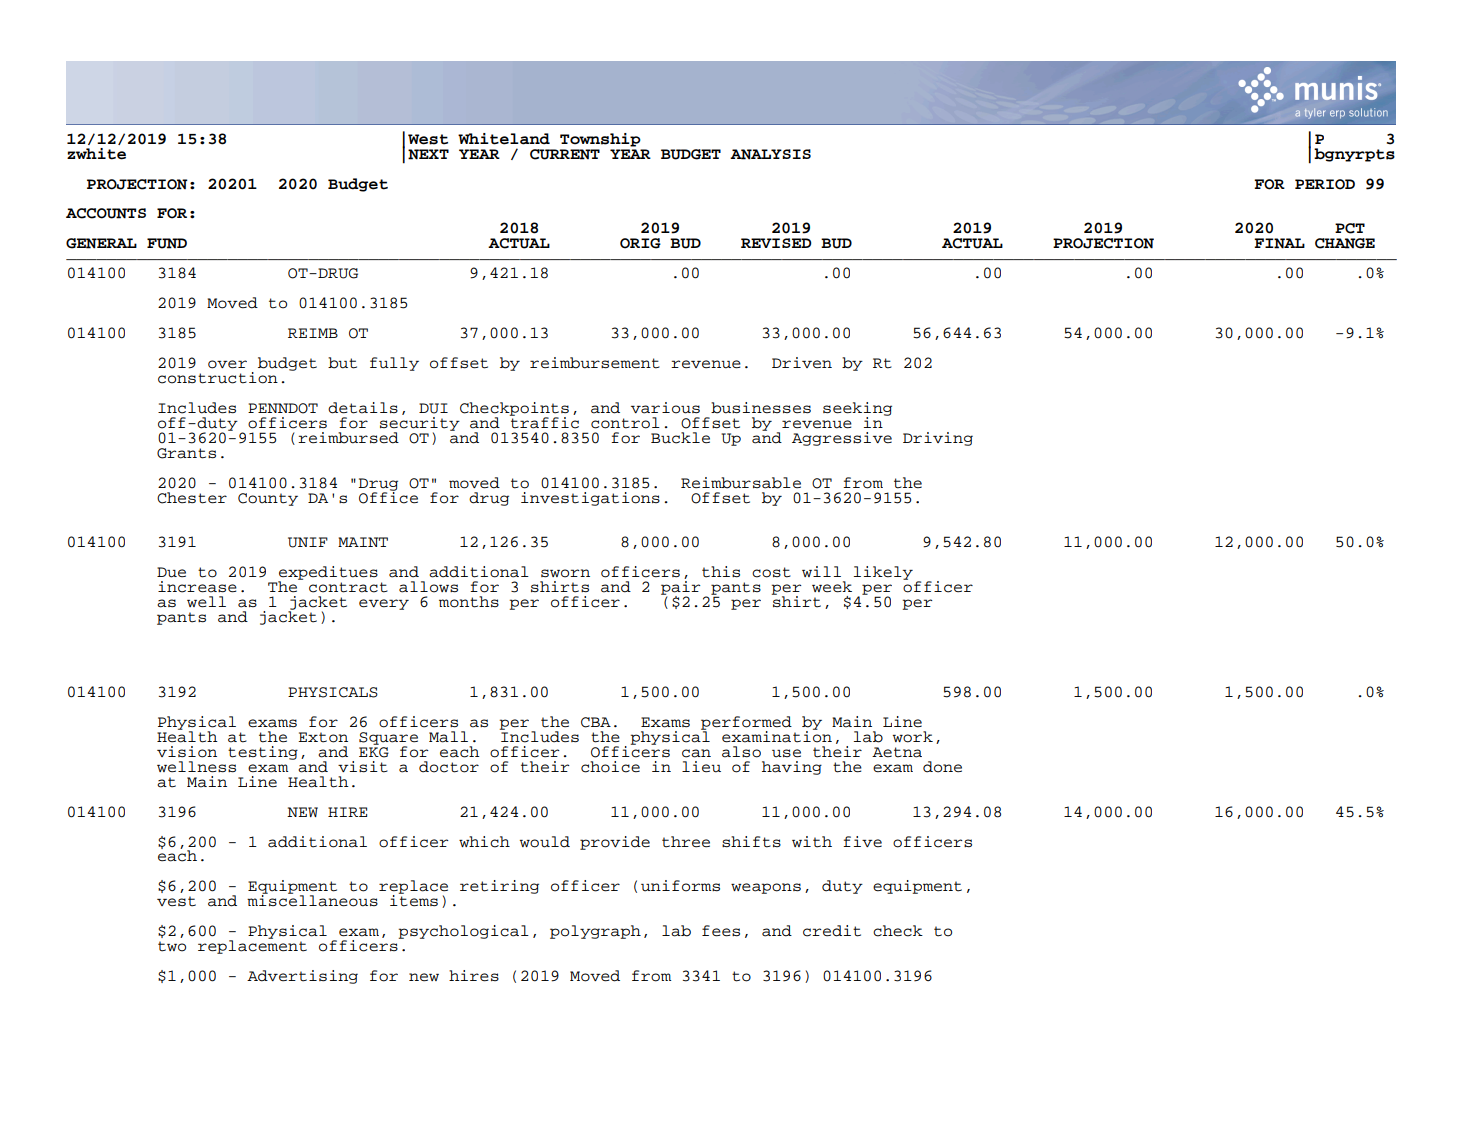 The width and height of the screenshot is (1462, 1130). I want to click on ANALYSIS, so click(770, 154).
